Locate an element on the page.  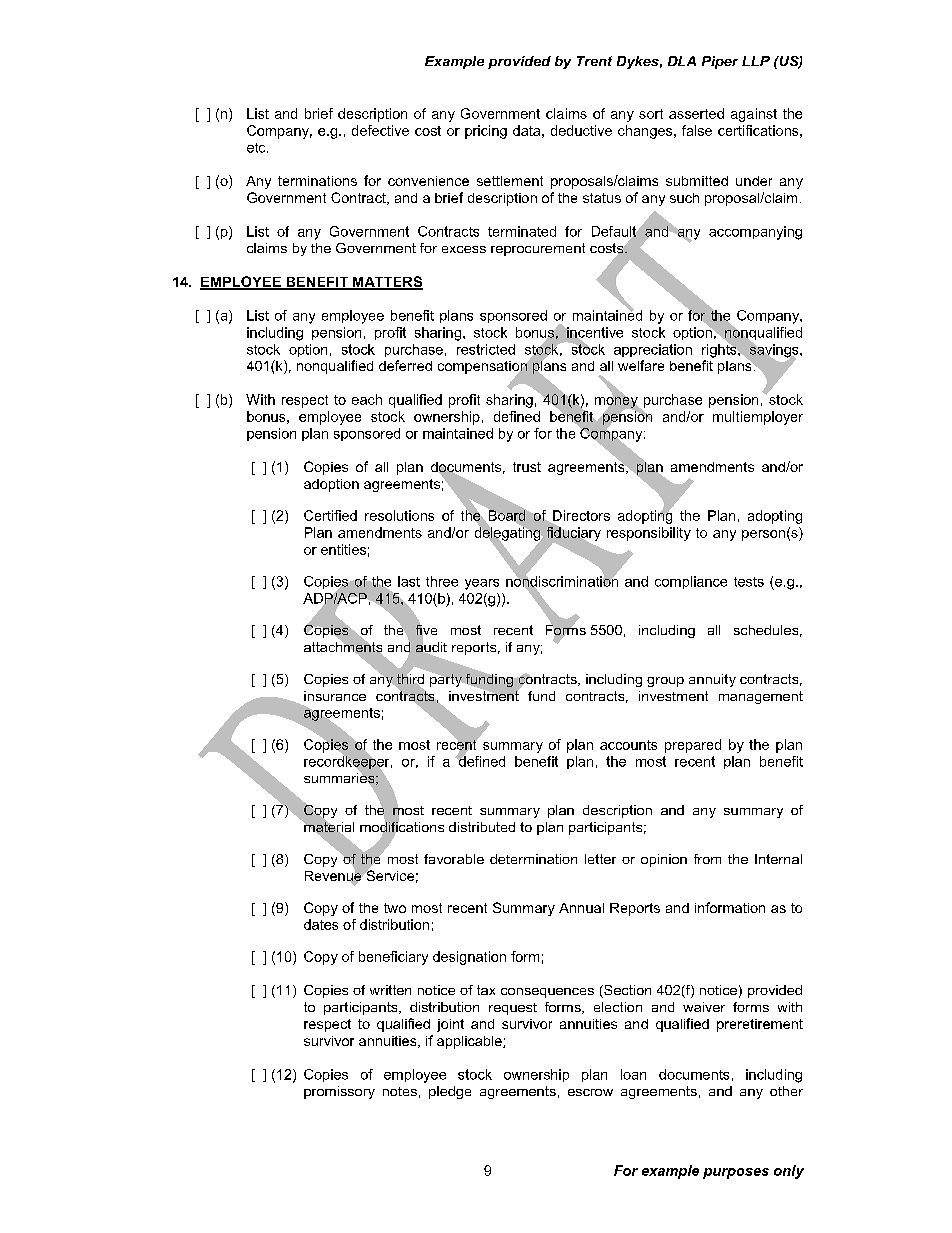
prepared is located at coordinates (693, 746).
